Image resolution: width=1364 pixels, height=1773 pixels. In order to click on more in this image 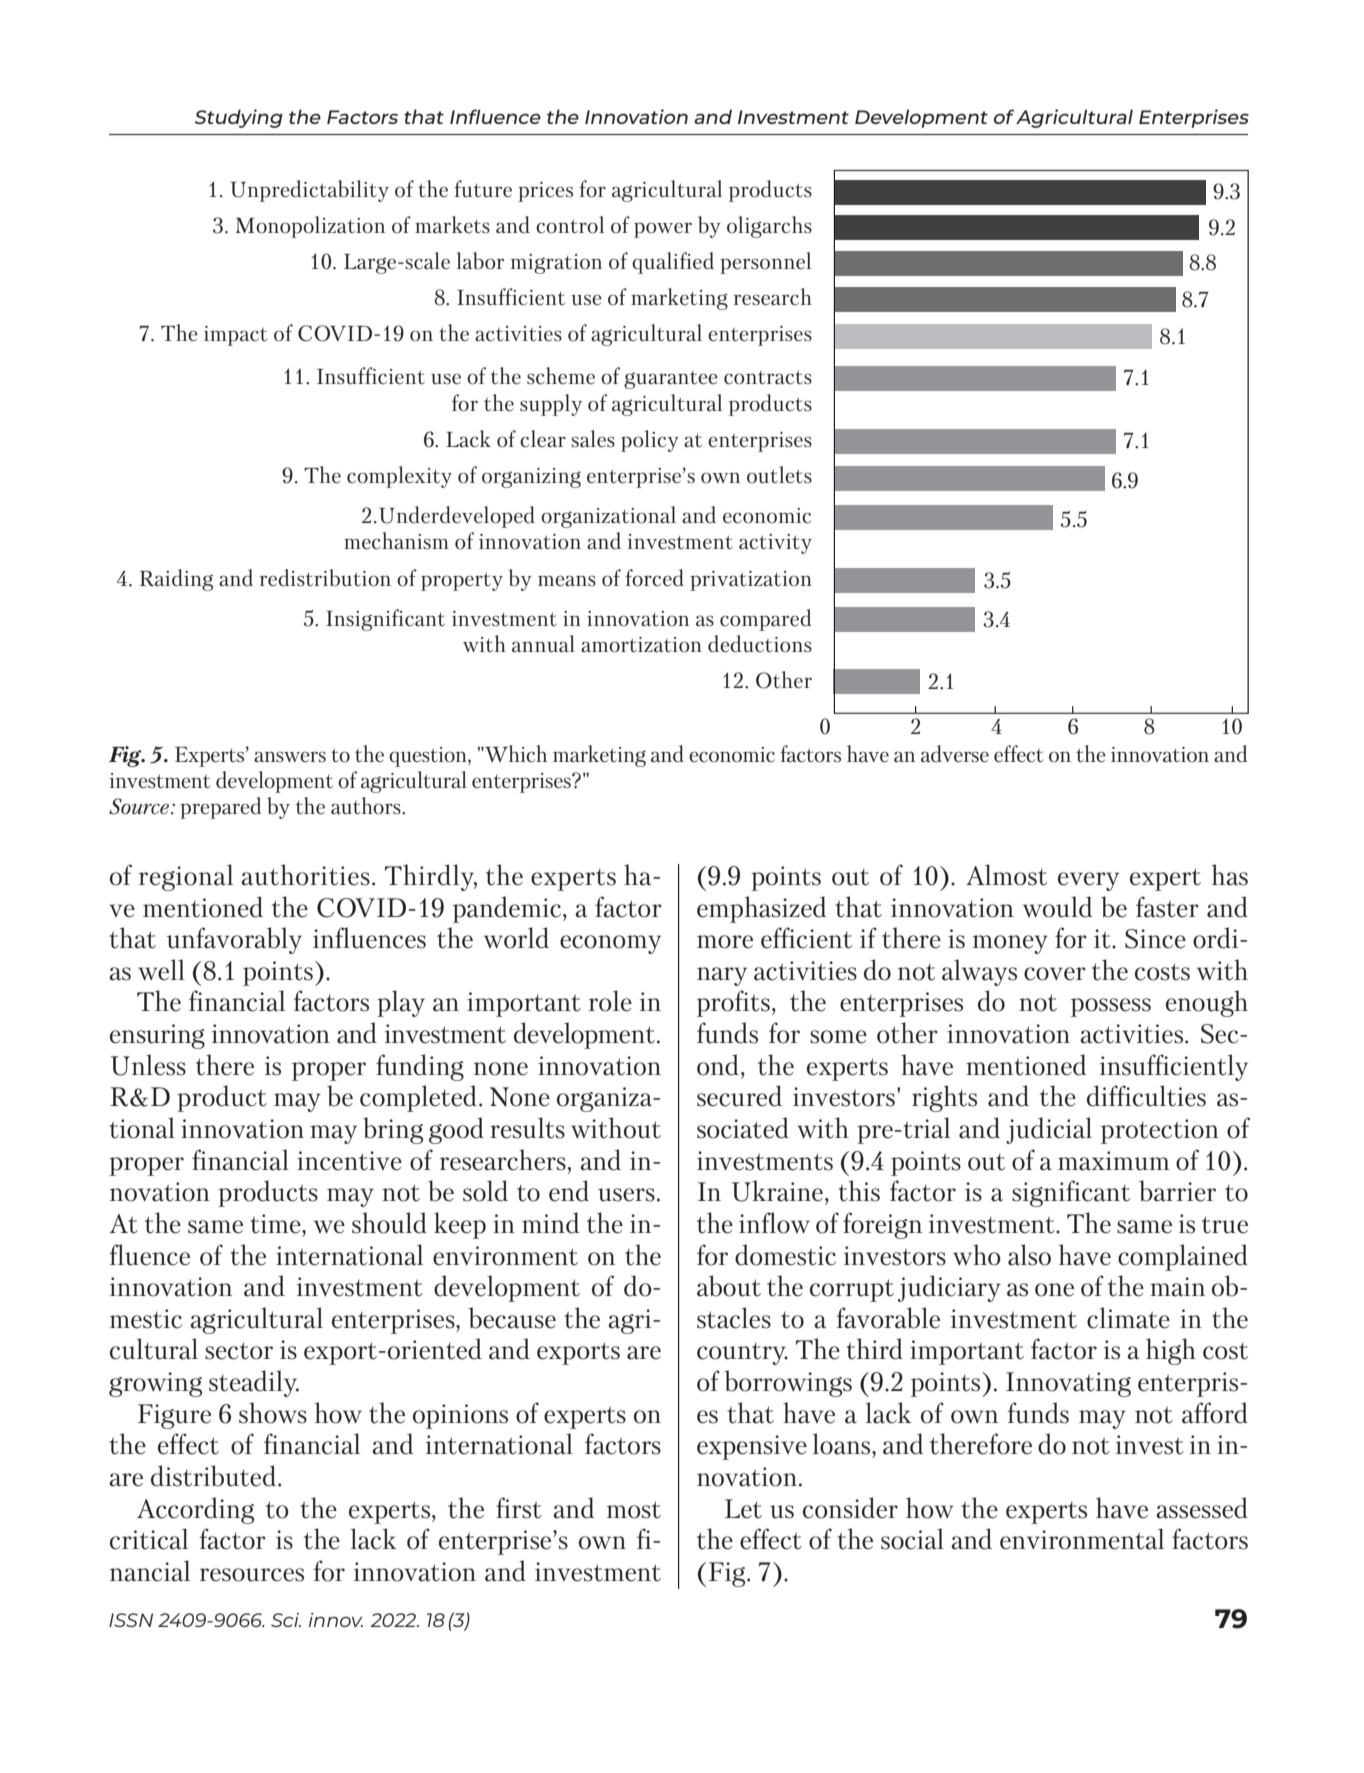, I will do `click(725, 942)`.
